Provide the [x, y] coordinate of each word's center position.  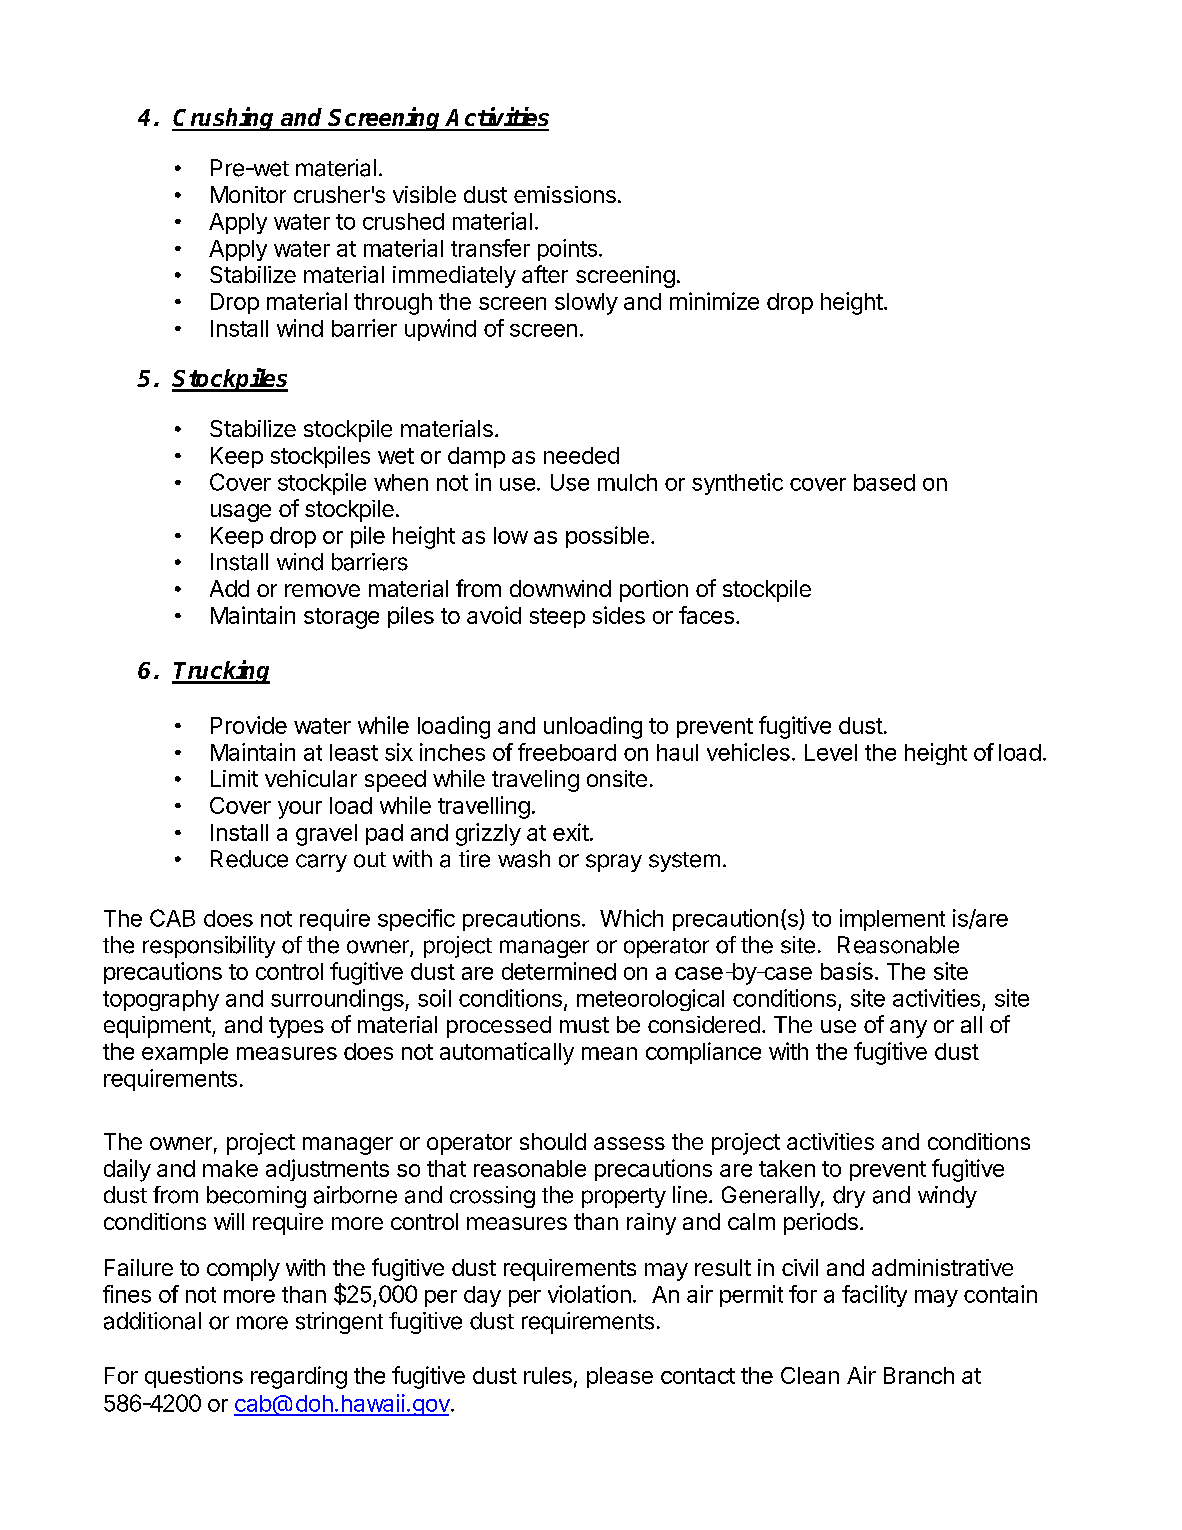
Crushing [224, 119]
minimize [714, 301]
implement [892, 920]
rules [548, 1375]
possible [607, 537]
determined [559, 971]
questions [194, 1377]
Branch [919, 1375]
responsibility [209, 947]
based [884, 482]
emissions [565, 194]
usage [241, 513]
